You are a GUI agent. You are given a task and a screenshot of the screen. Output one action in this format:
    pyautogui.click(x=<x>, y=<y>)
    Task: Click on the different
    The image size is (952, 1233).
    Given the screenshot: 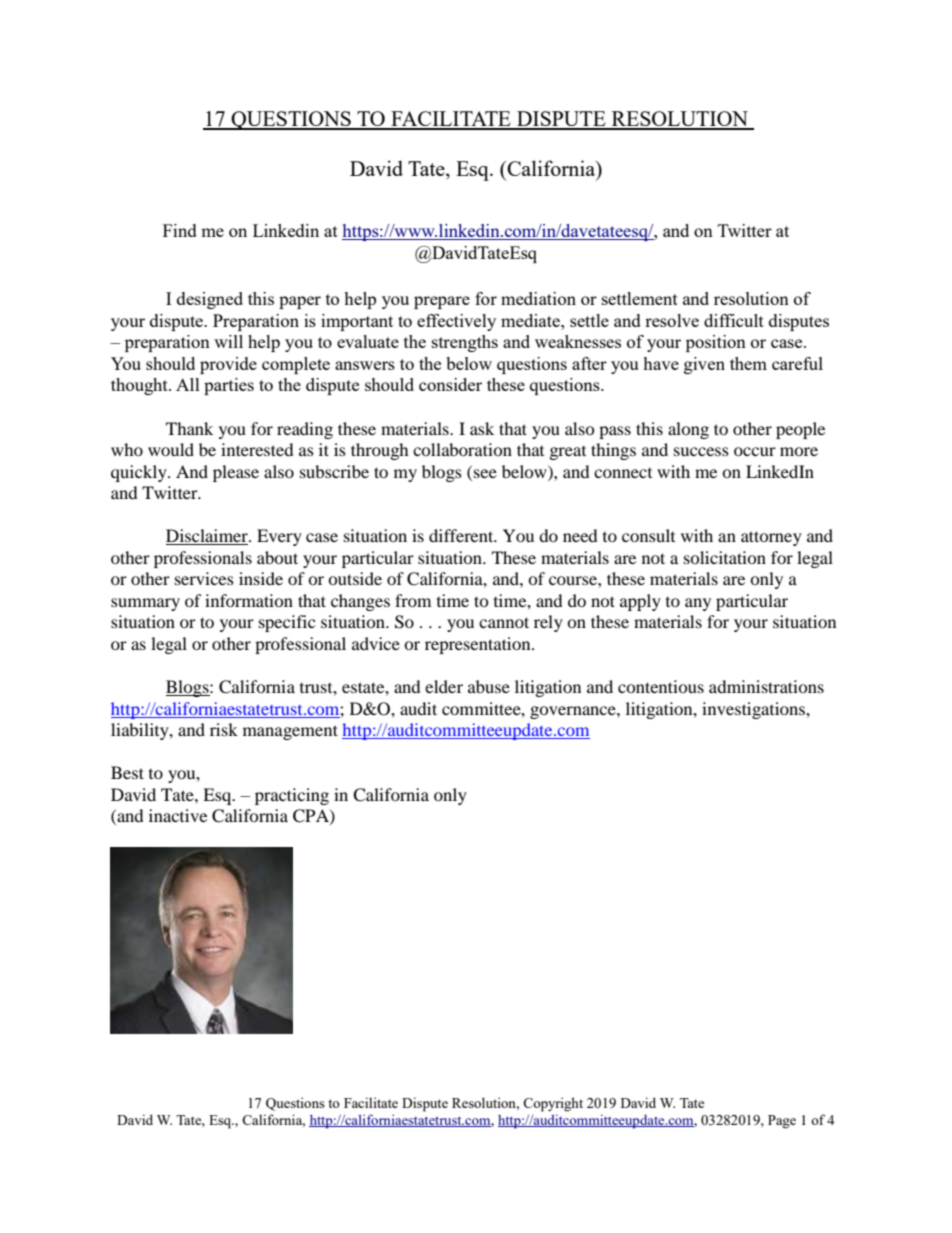 What is the action you would take?
    pyautogui.click(x=462, y=535)
